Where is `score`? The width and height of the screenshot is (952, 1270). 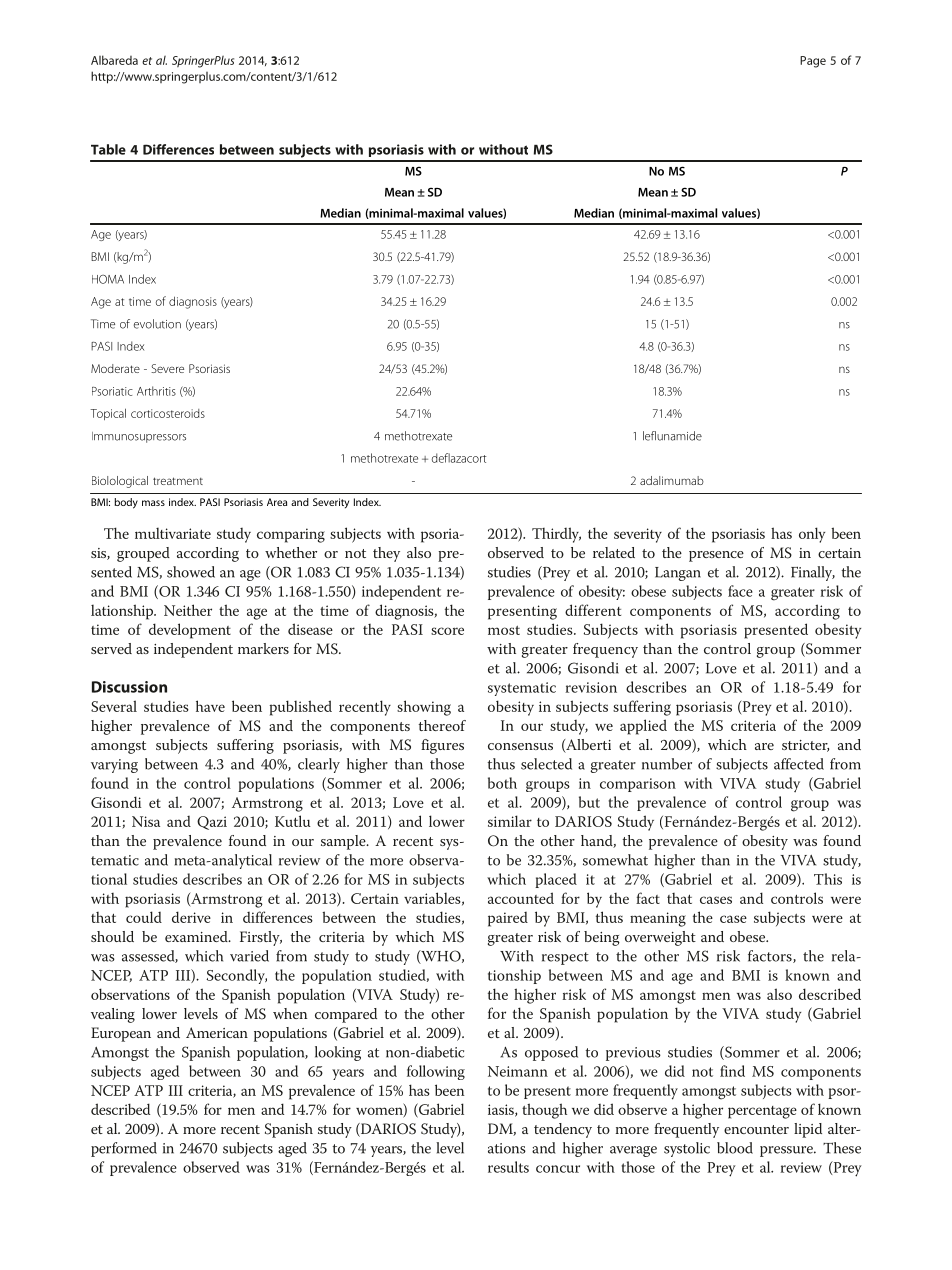 score is located at coordinates (447, 631).
